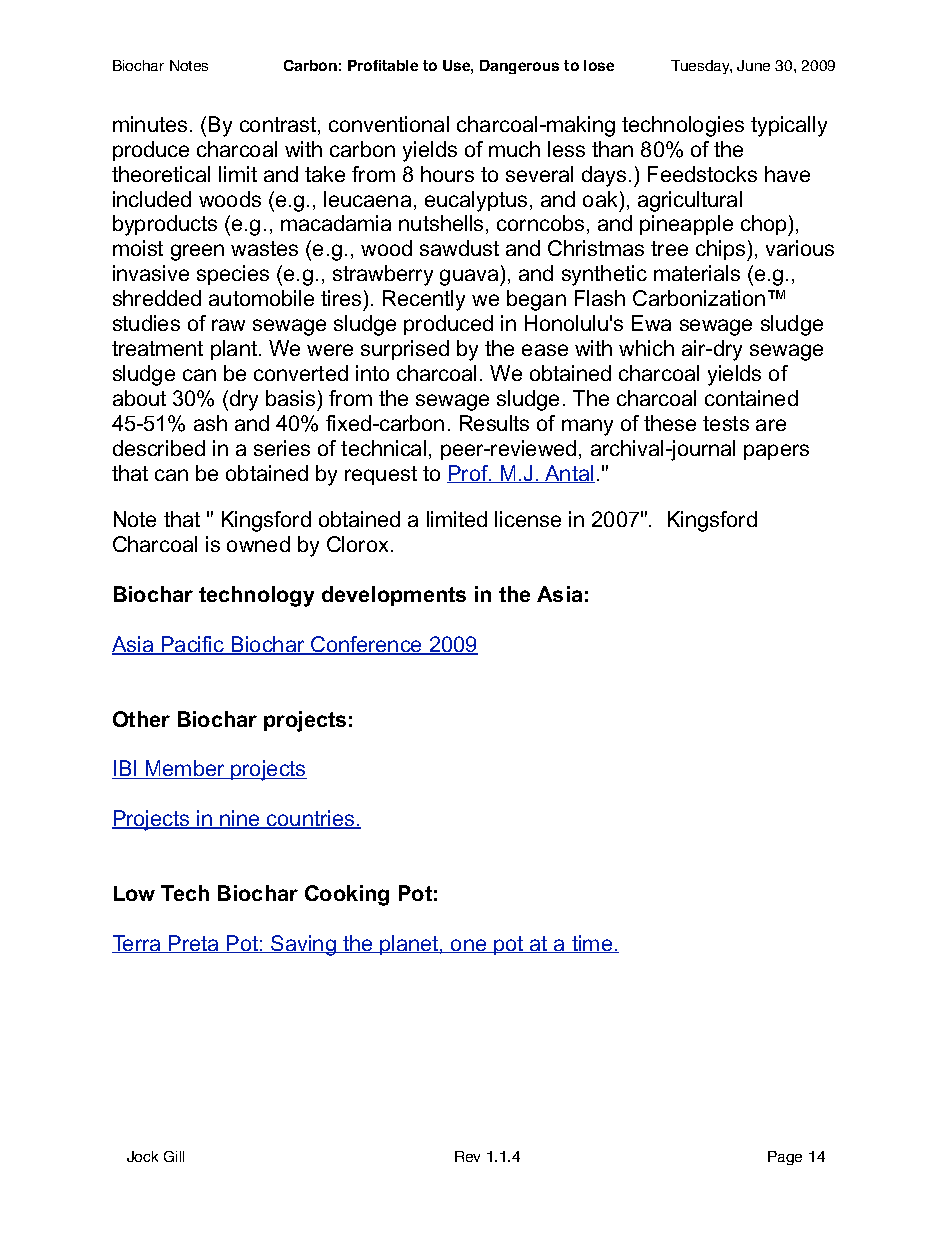 Image resolution: width=952 pixels, height=1233 pixels. What do you see at coordinates (159, 448) in the screenshot?
I see `described` at bounding box center [159, 448].
